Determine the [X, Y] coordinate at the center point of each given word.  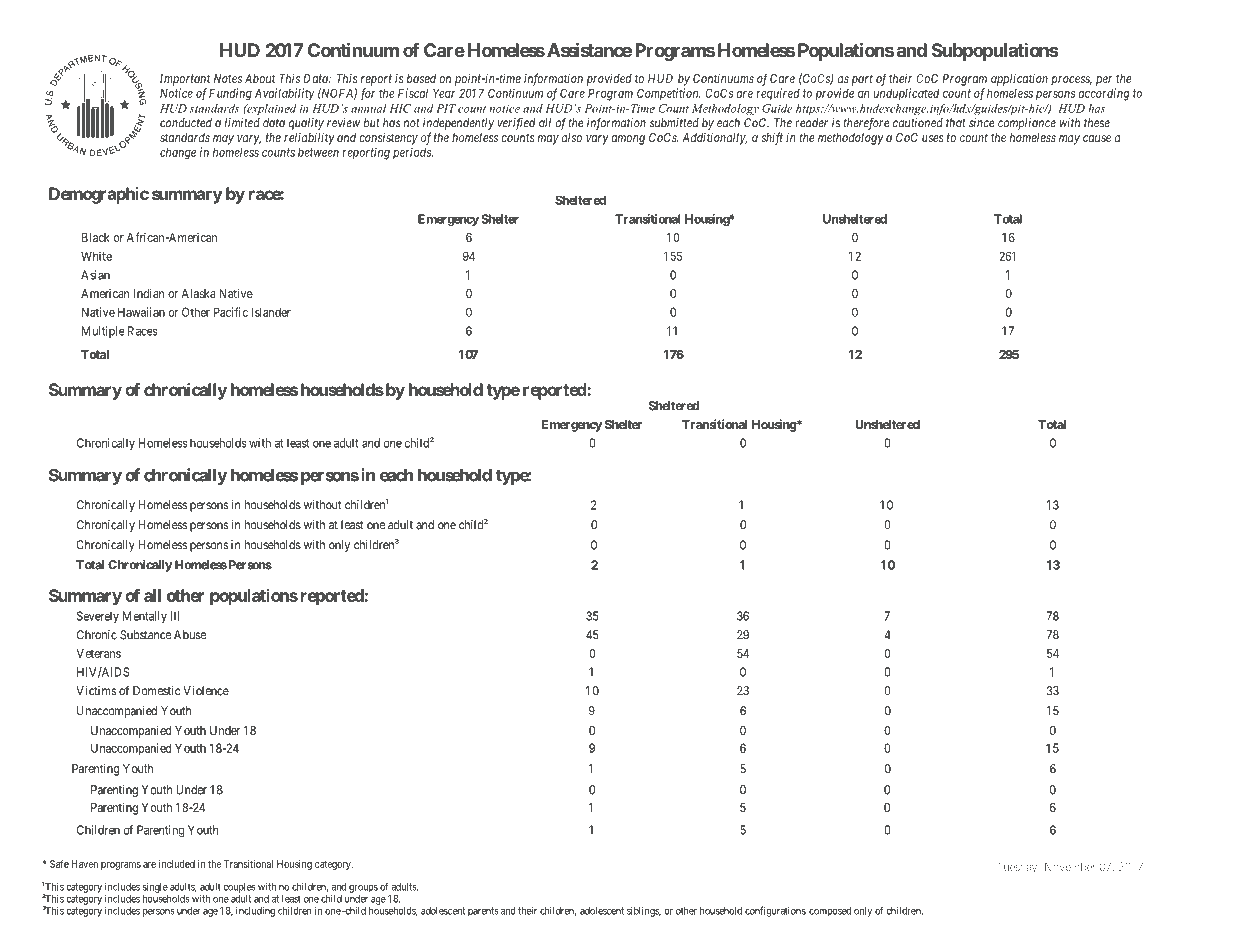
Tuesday [1018, 868]
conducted [186, 123]
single [155, 887]
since [982, 123]
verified [516, 124]
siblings [644, 911]
